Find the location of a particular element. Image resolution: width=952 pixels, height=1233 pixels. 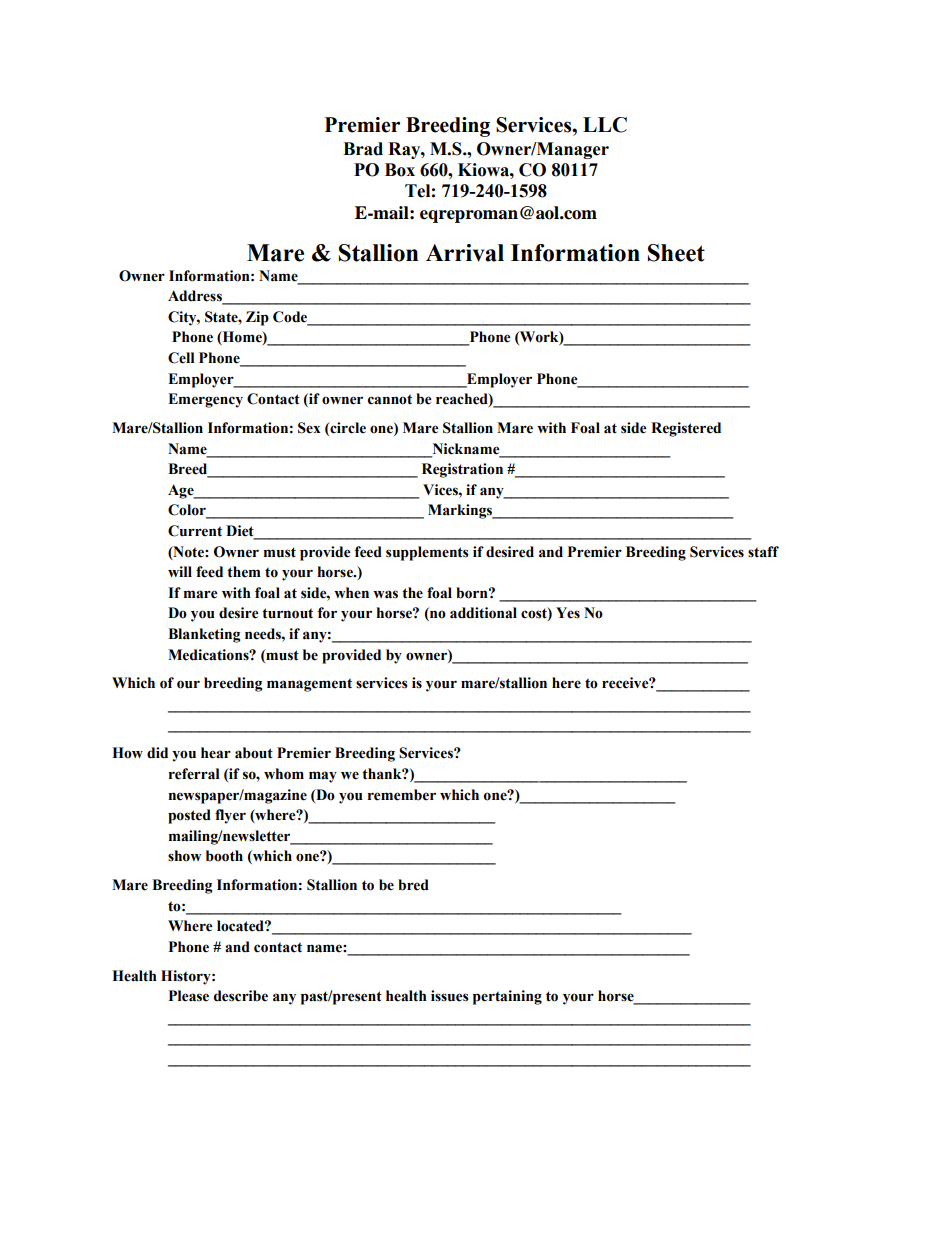

cannot is located at coordinates (390, 399).
